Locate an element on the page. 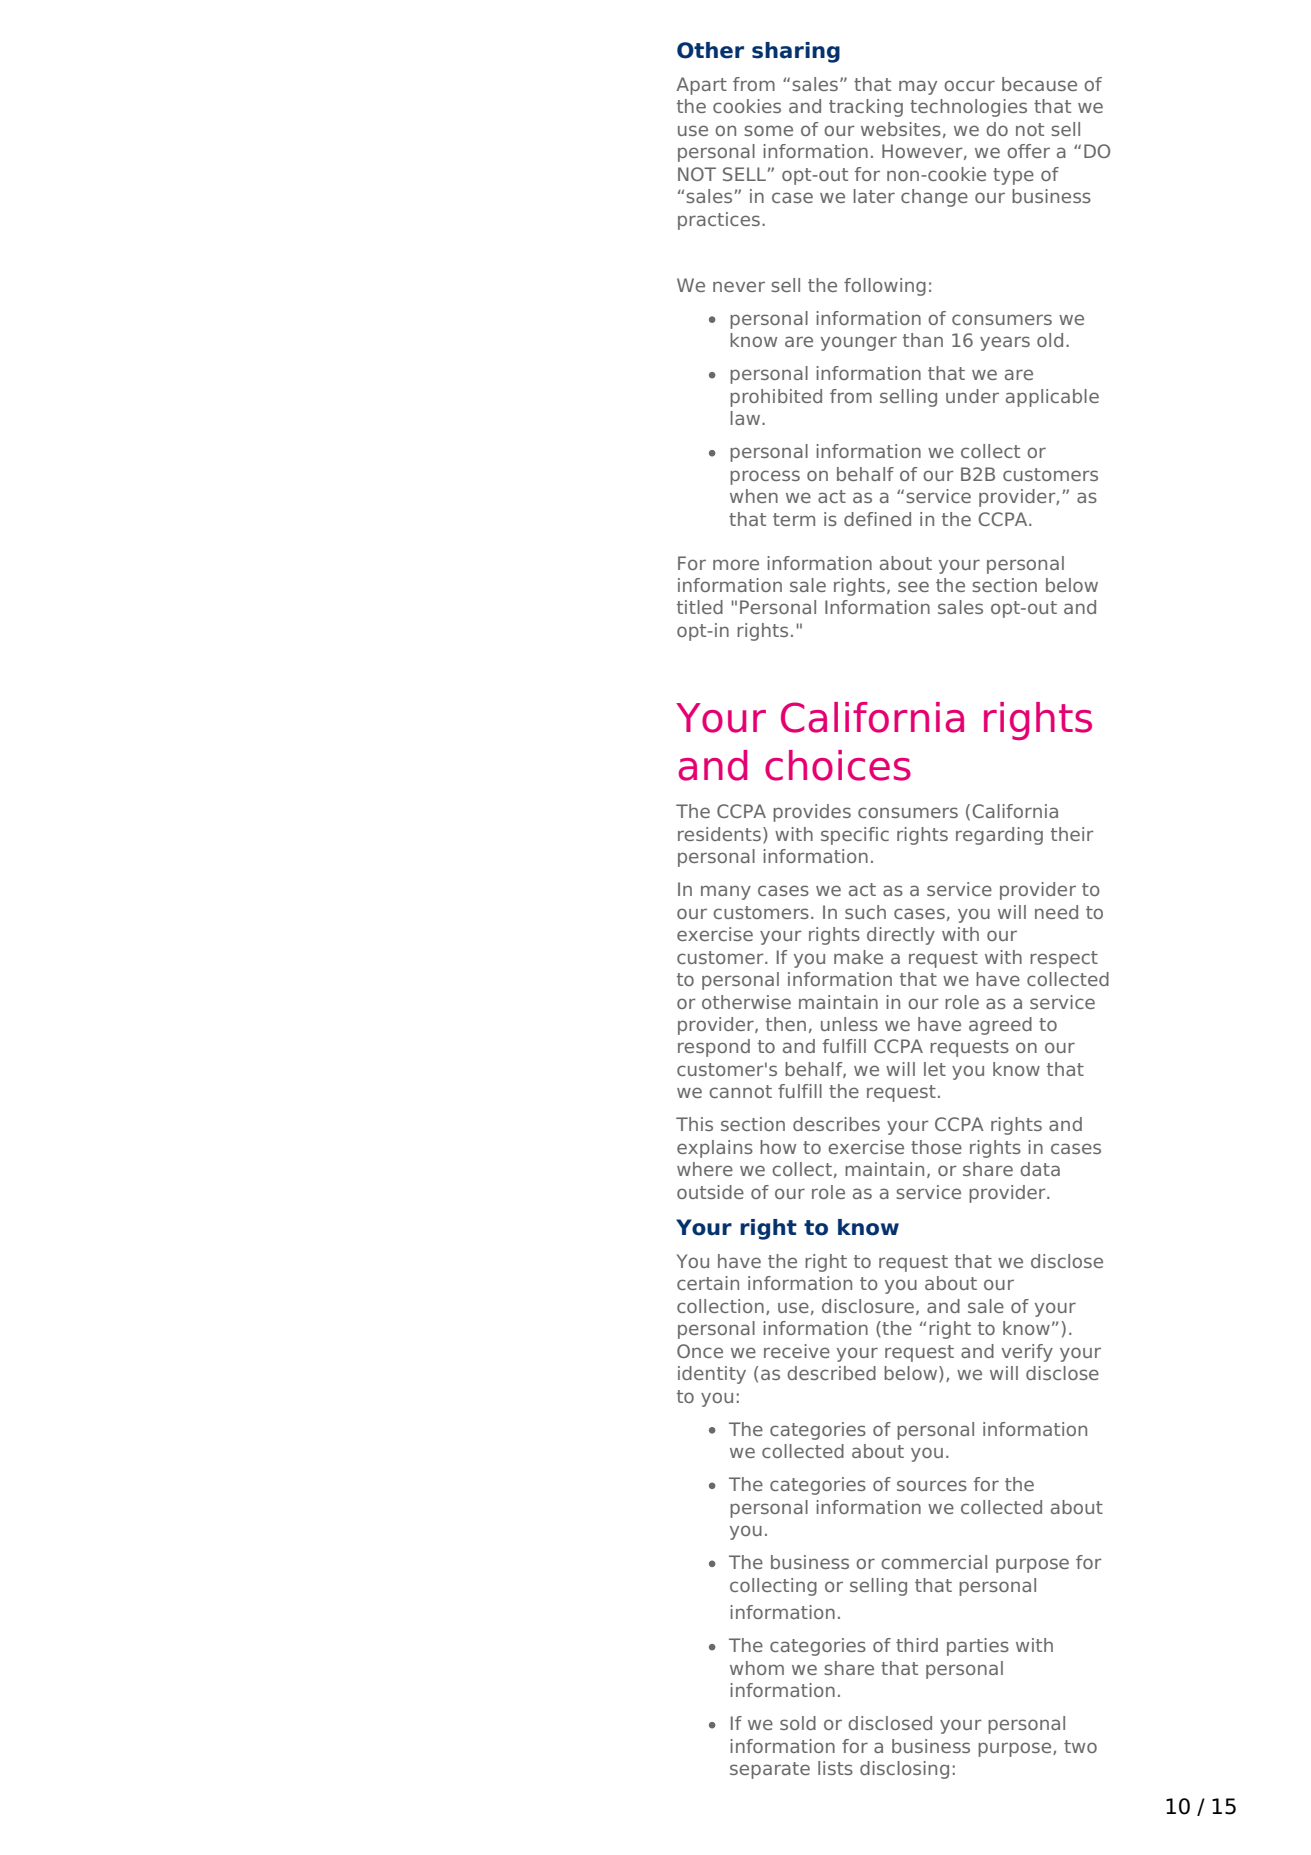 This page has height=1855, width=1311. websites is located at coordinates (901, 129).
